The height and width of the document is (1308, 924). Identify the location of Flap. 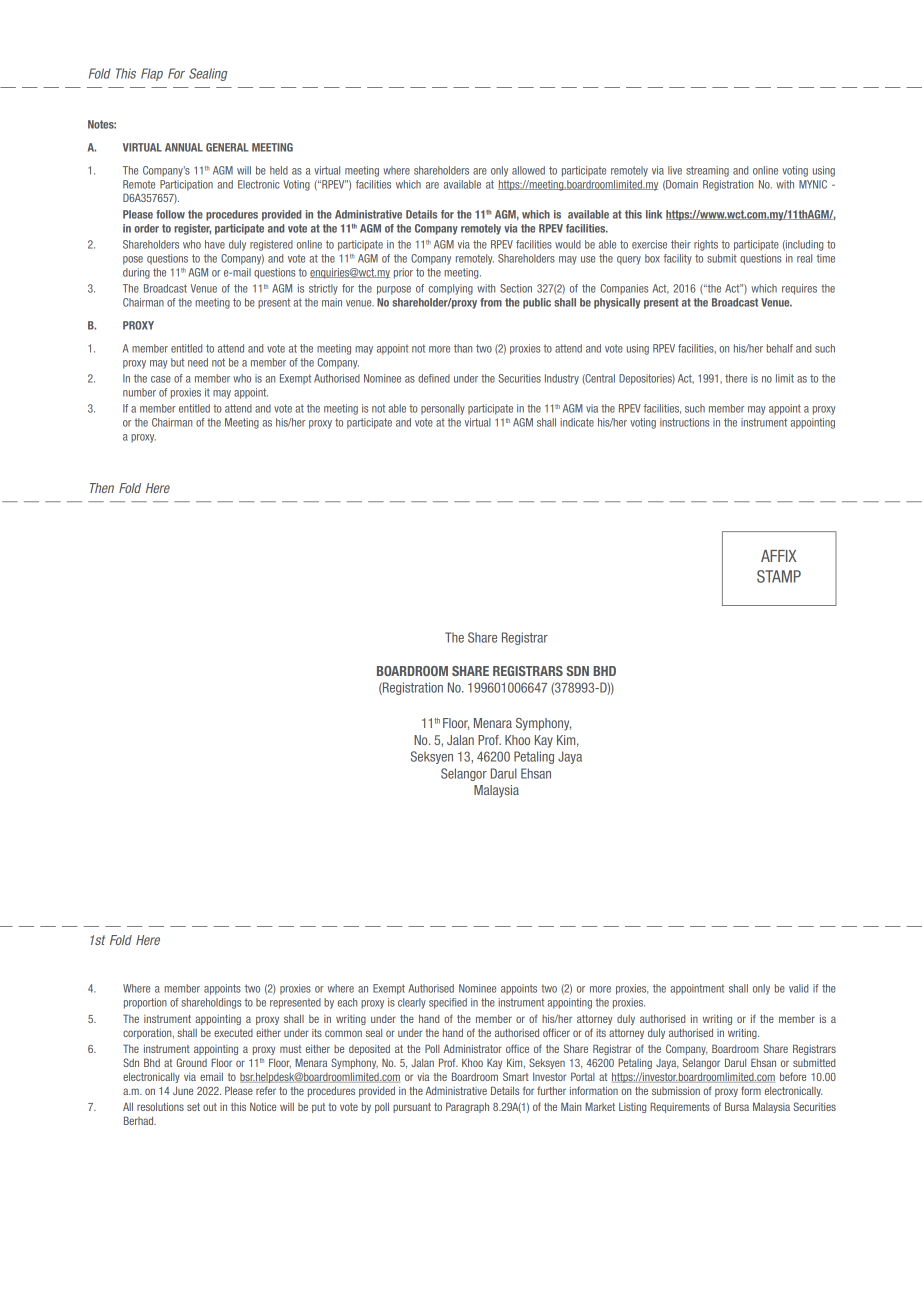
(152, 74).
